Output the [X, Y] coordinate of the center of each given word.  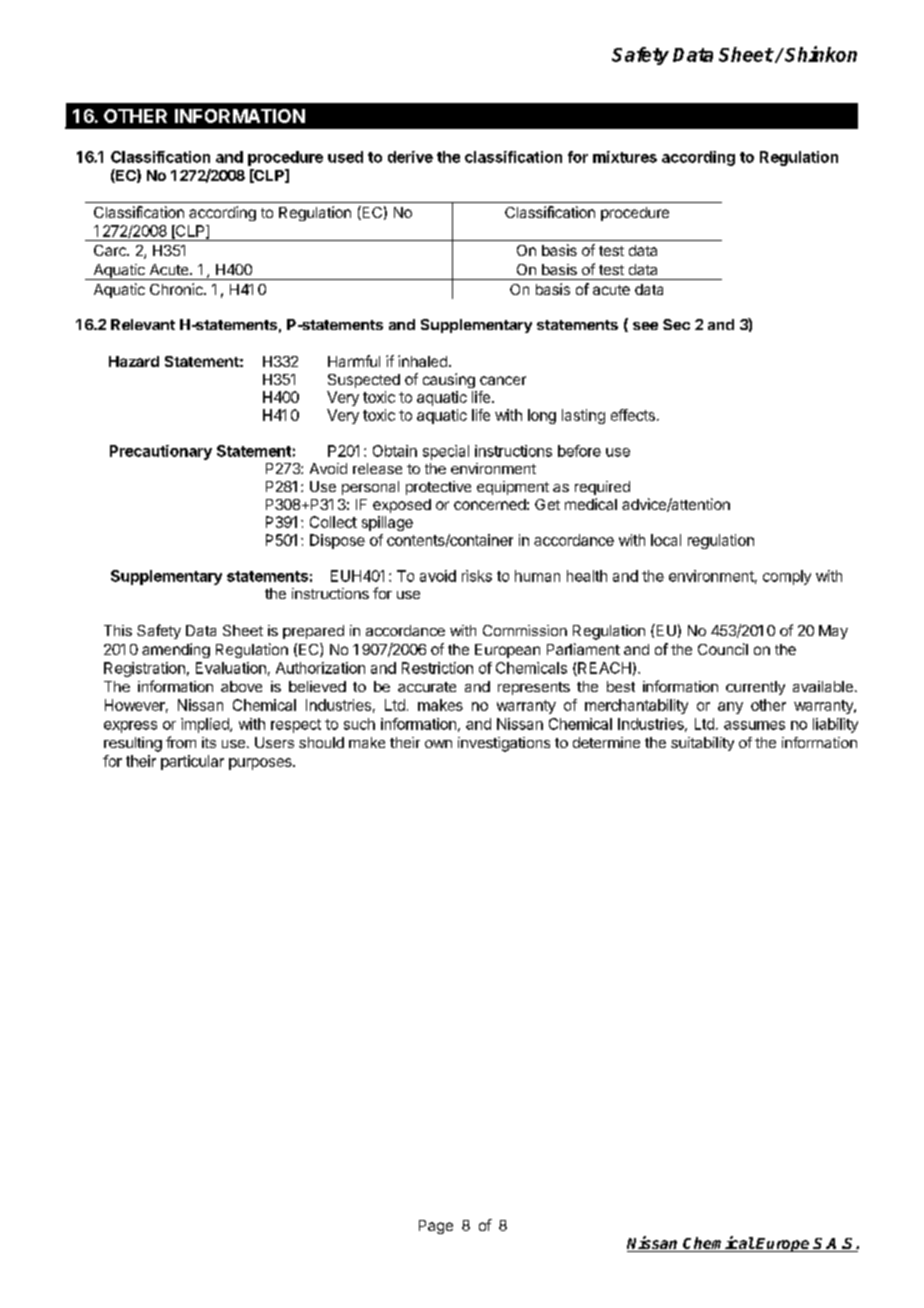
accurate [427, 687]
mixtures [625, 157]
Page [436, 1227]
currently [755, 688]
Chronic [177, 289]
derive [410, 157]
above [241, 686]
